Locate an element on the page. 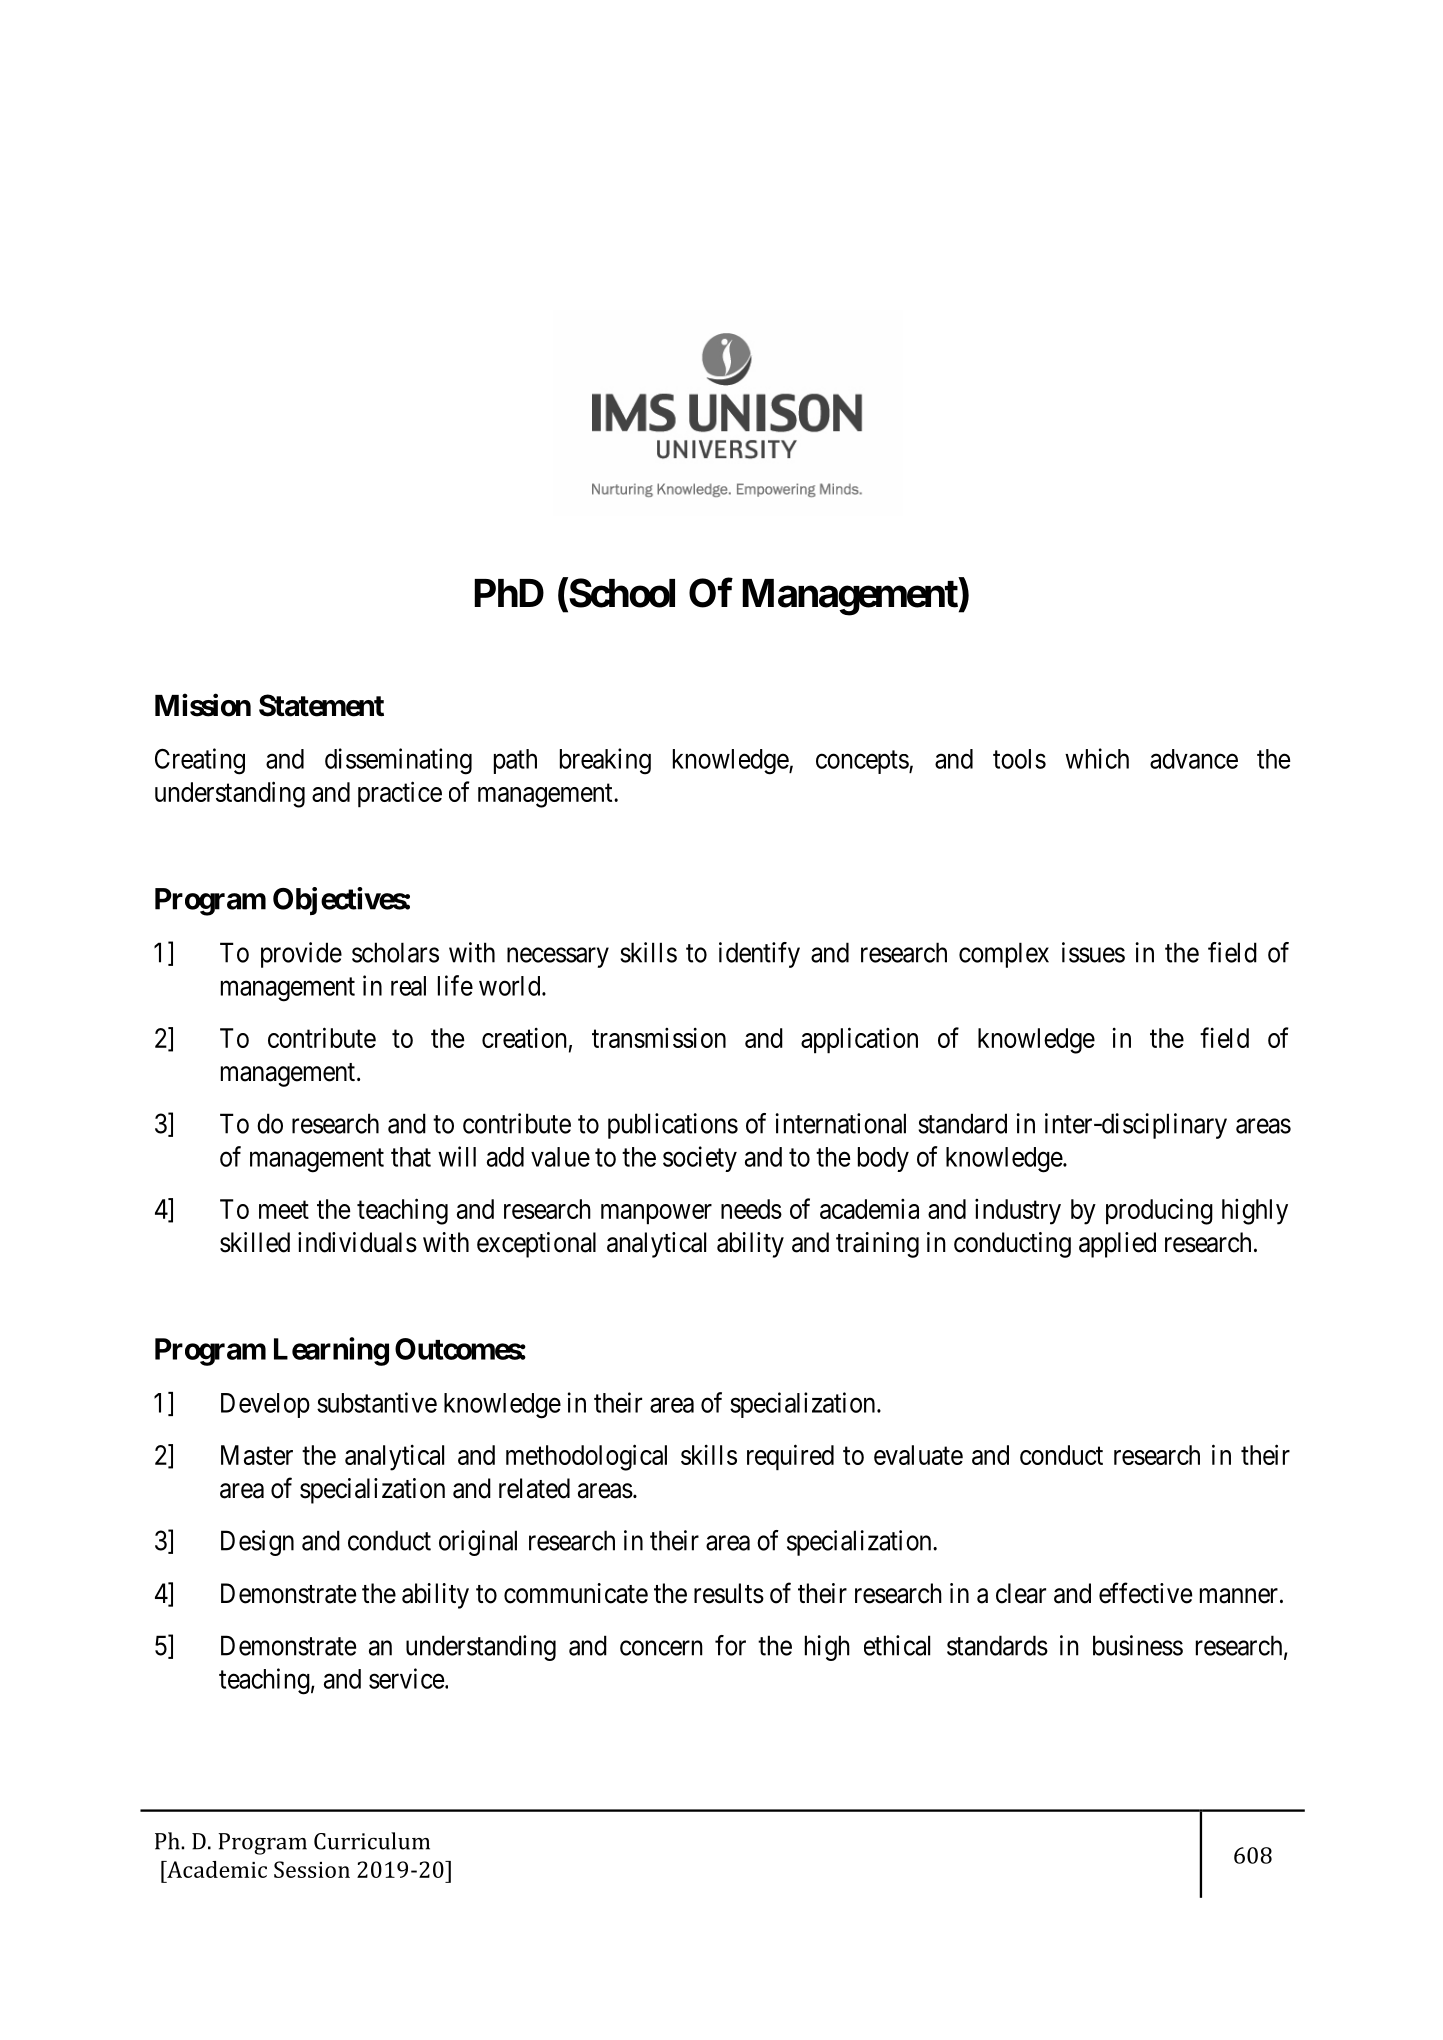 Image resolution: width=1443 pixels, height=2040 pixels. School is located at coordinates (621, 594).
